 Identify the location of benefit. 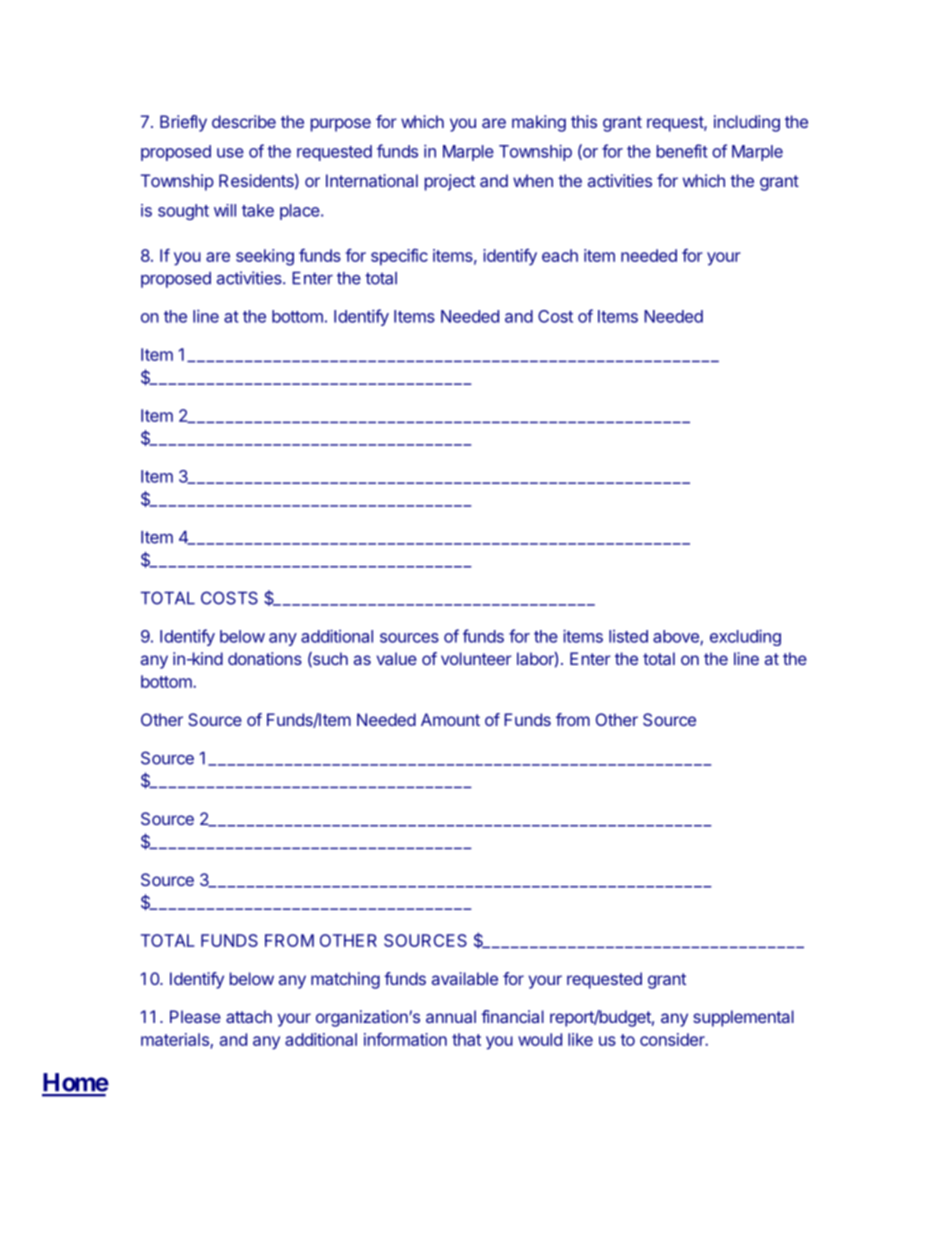
(682, 151).
